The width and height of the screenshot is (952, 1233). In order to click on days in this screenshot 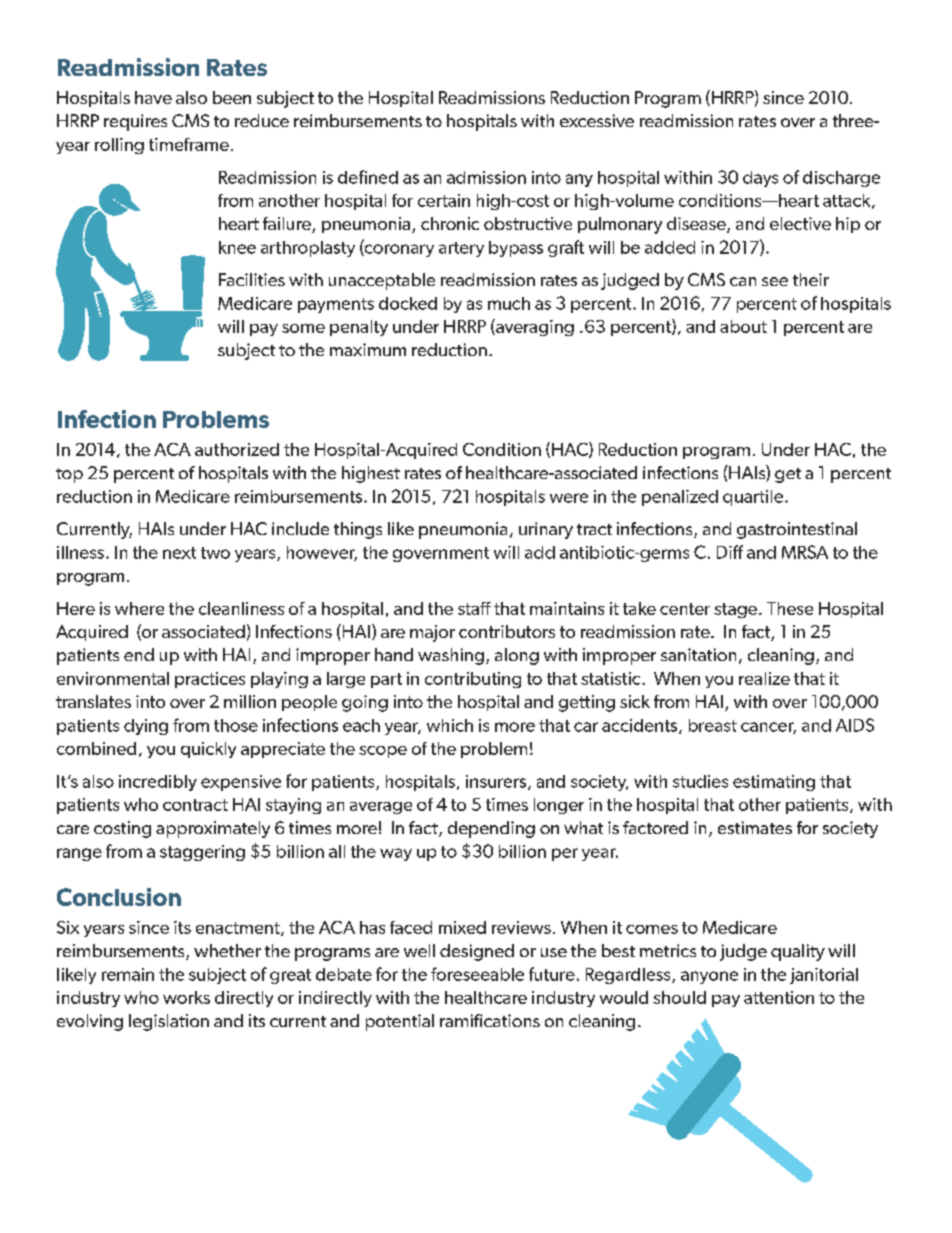, I will do `click(760, 179)`.
